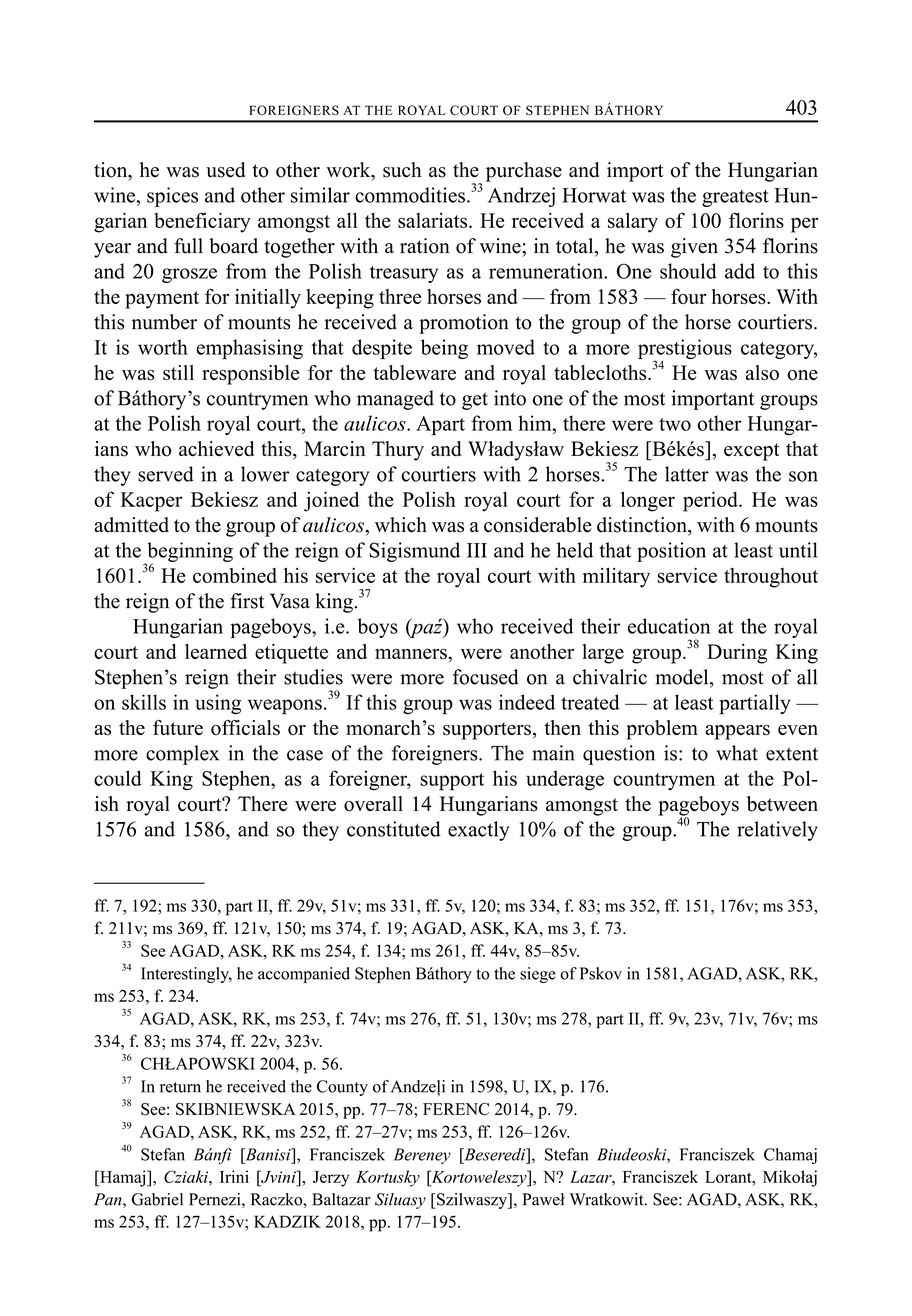 This page has height=1316, width=912. Describe the element at coordinates (172, 197) in the page. I see `spices` at that location.
